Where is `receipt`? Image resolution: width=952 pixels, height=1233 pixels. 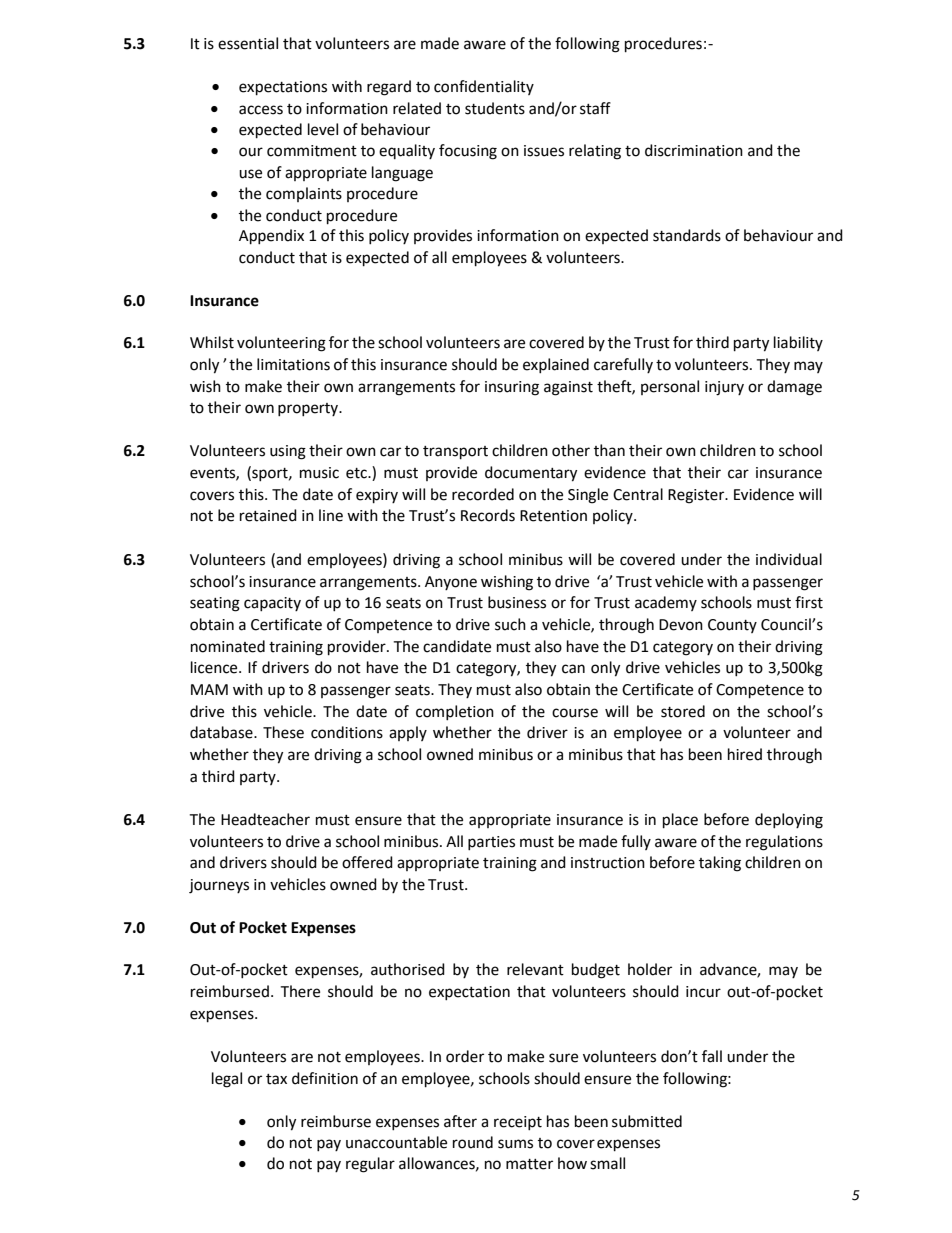
receipt is located at coordinates (518, 1123).
